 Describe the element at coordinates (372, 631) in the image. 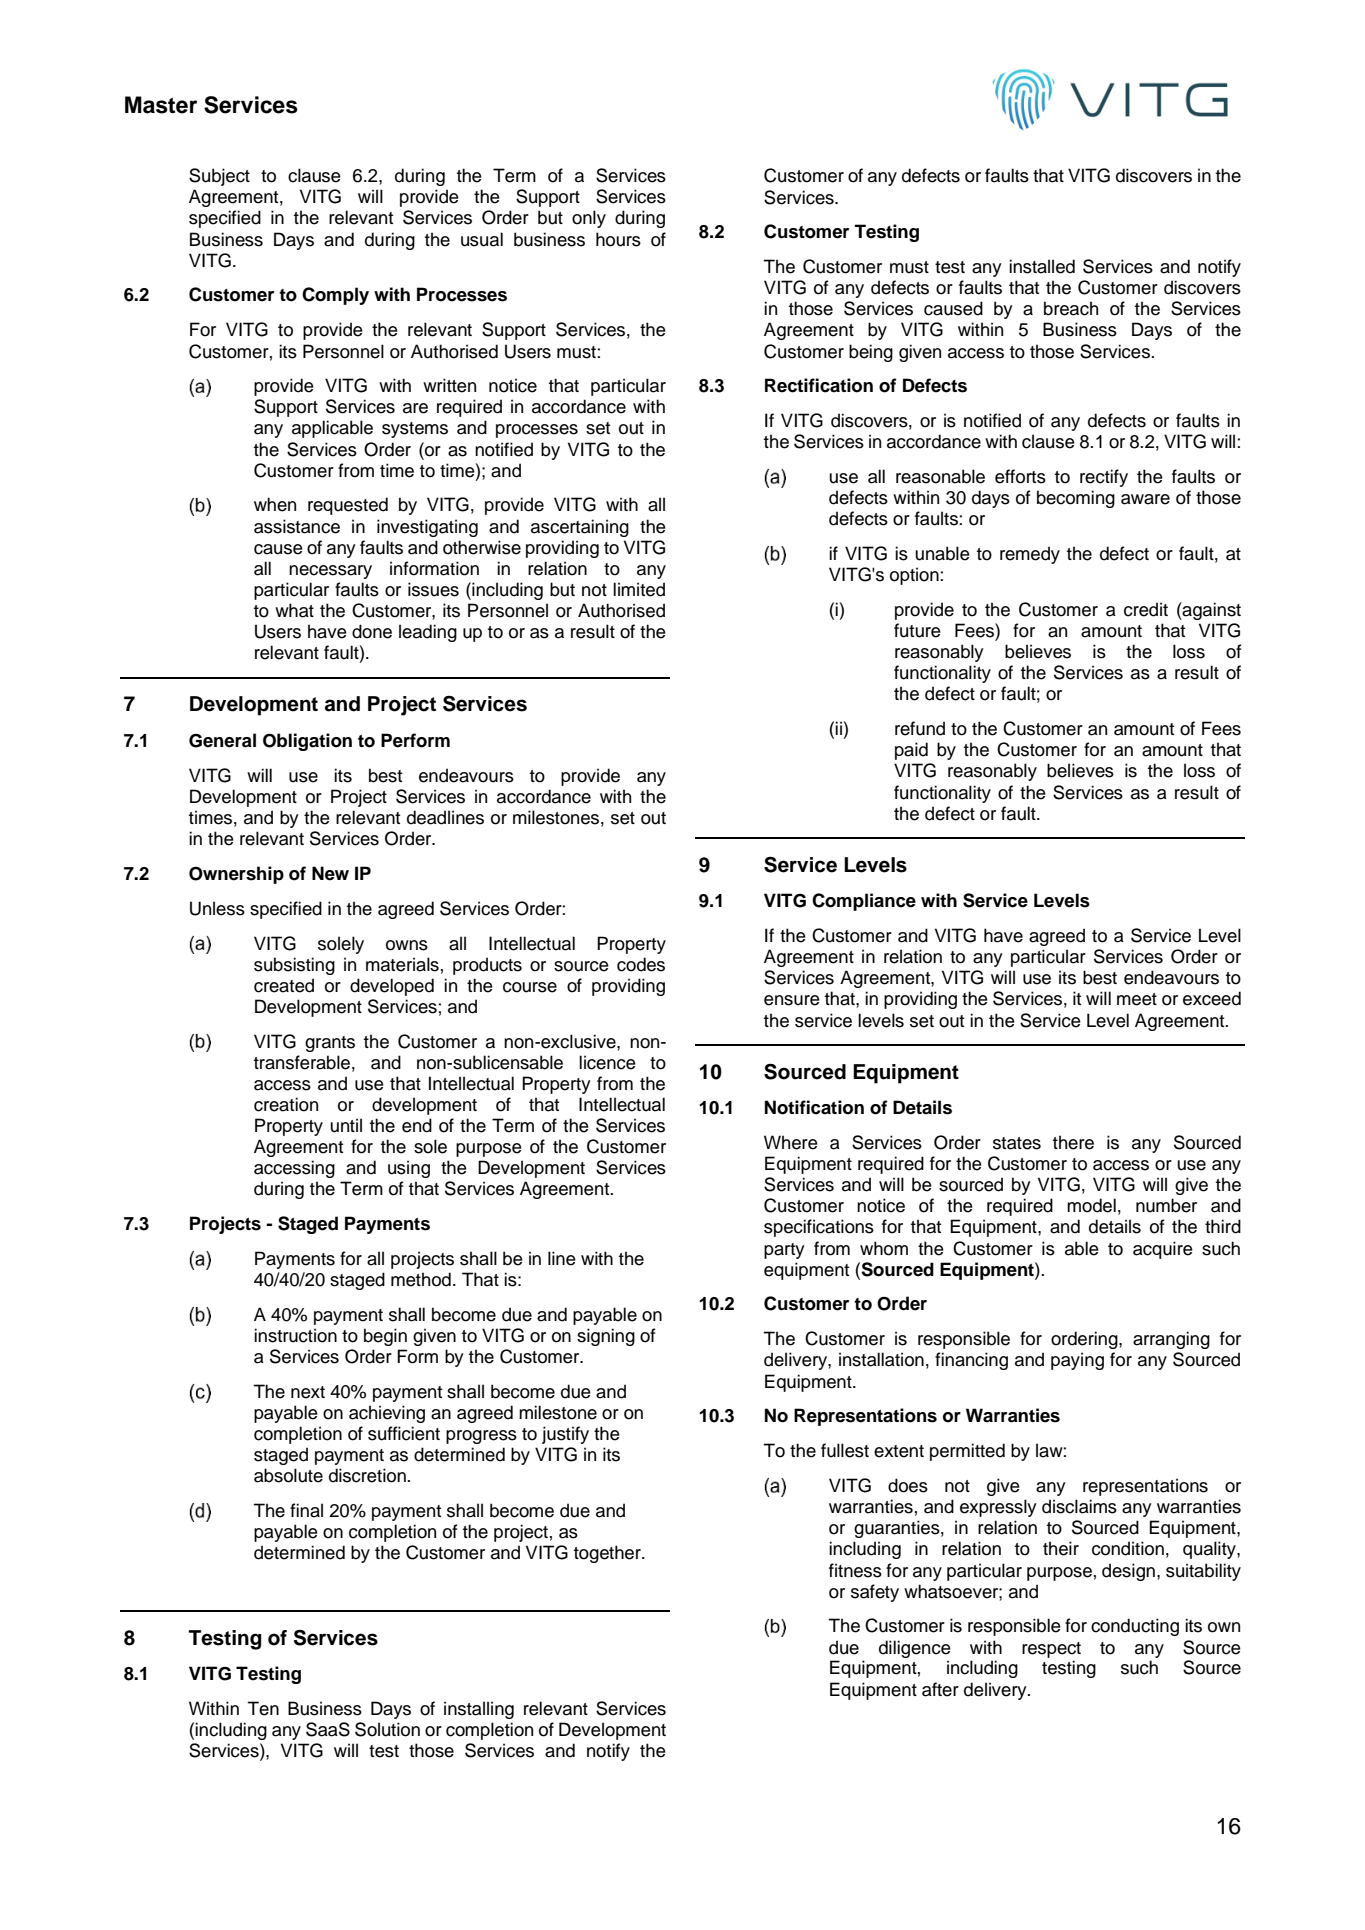

I see `done` at that location.
